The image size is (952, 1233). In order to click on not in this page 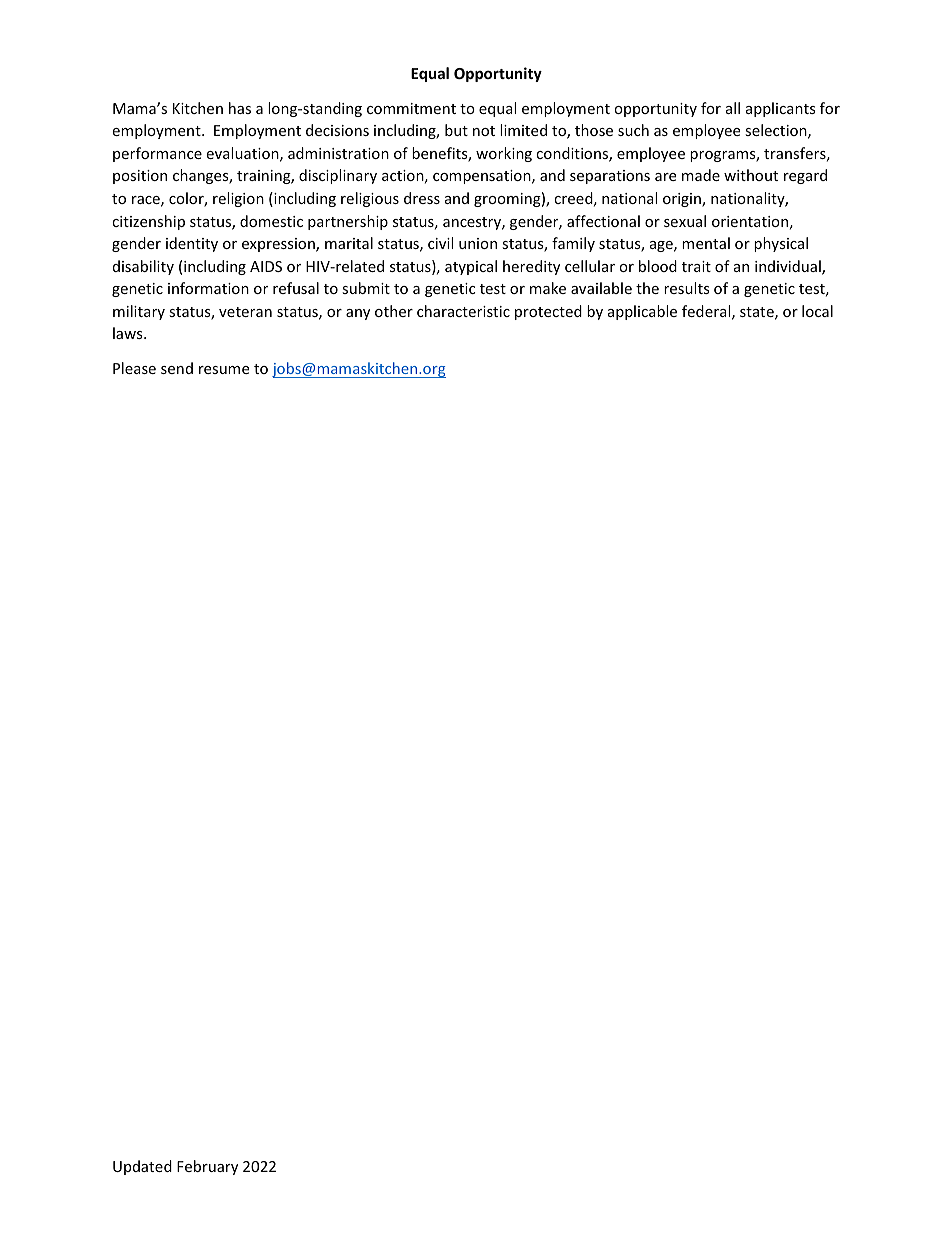, I will do `click(484, 131)`.
